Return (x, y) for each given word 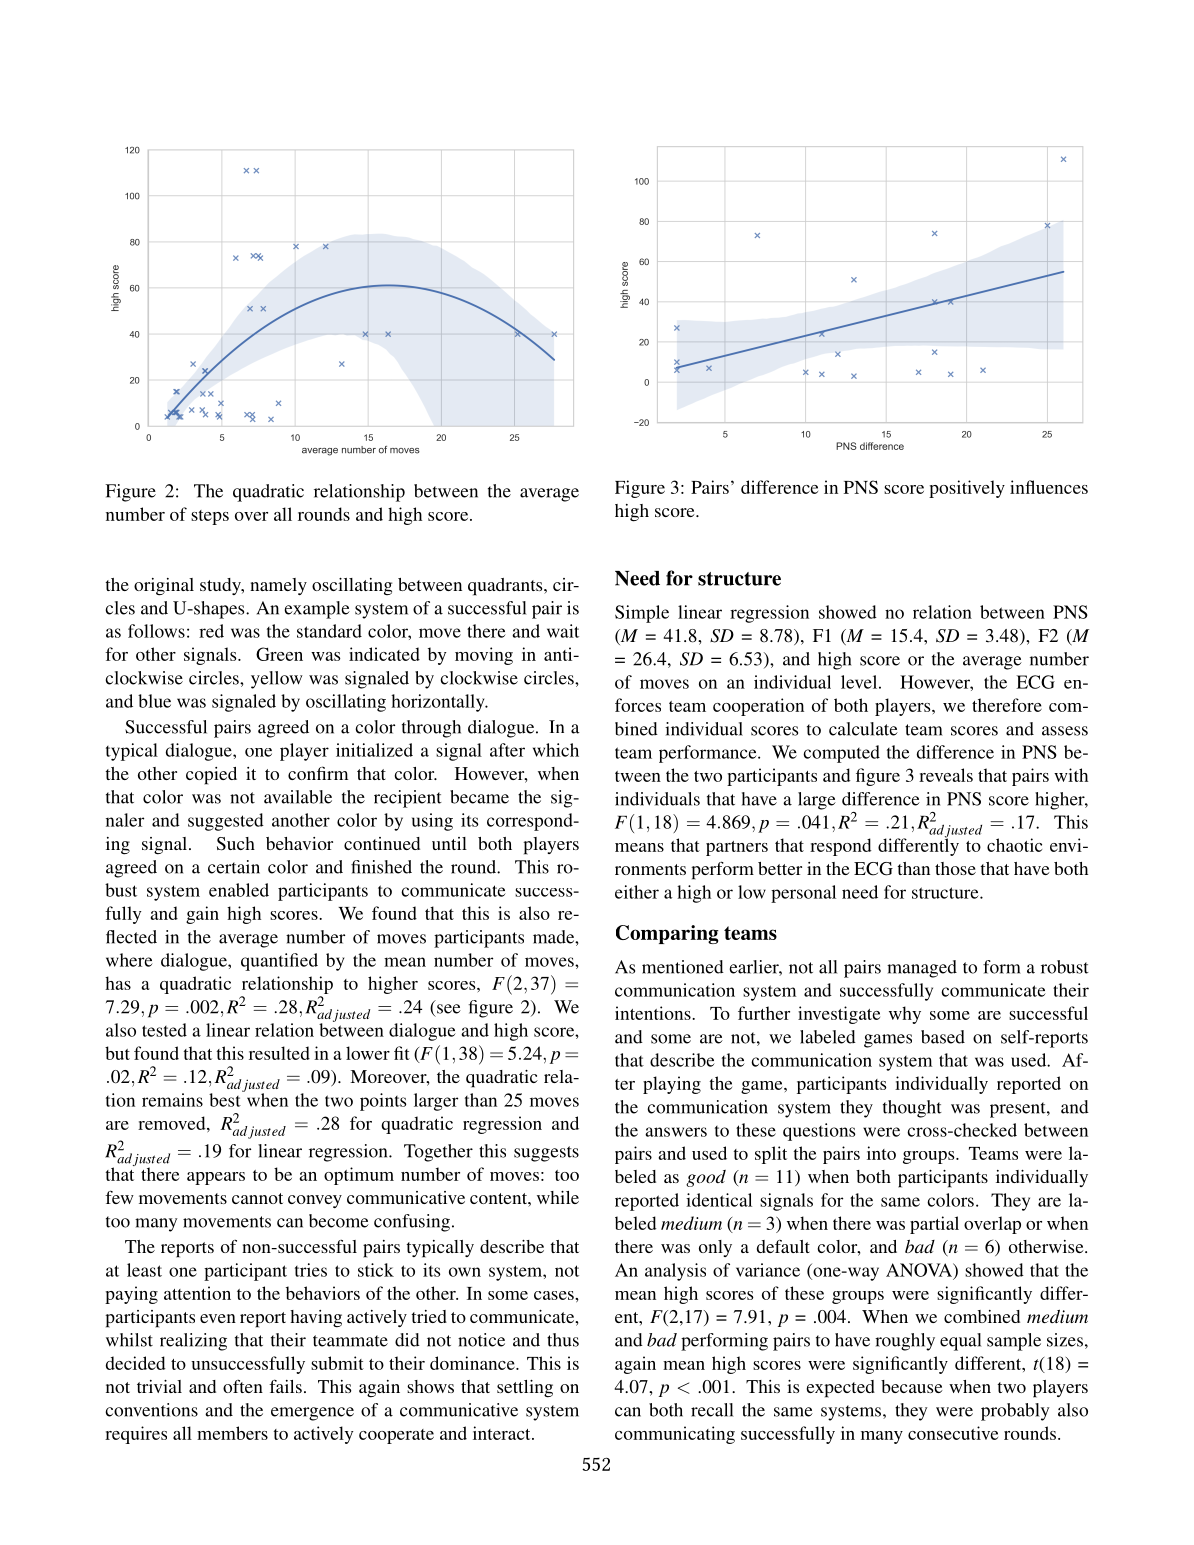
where (129, 960)
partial (934, 1225)
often (243, 1386)
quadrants (506, 587)
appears (216, 1178)
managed (922, 969)
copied (211, 776)
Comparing (667, 934)
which (556, 750)
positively (967, 489)
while (558, 1197)
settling (525, 1388)
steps (210, 517)
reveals (946, 775)
